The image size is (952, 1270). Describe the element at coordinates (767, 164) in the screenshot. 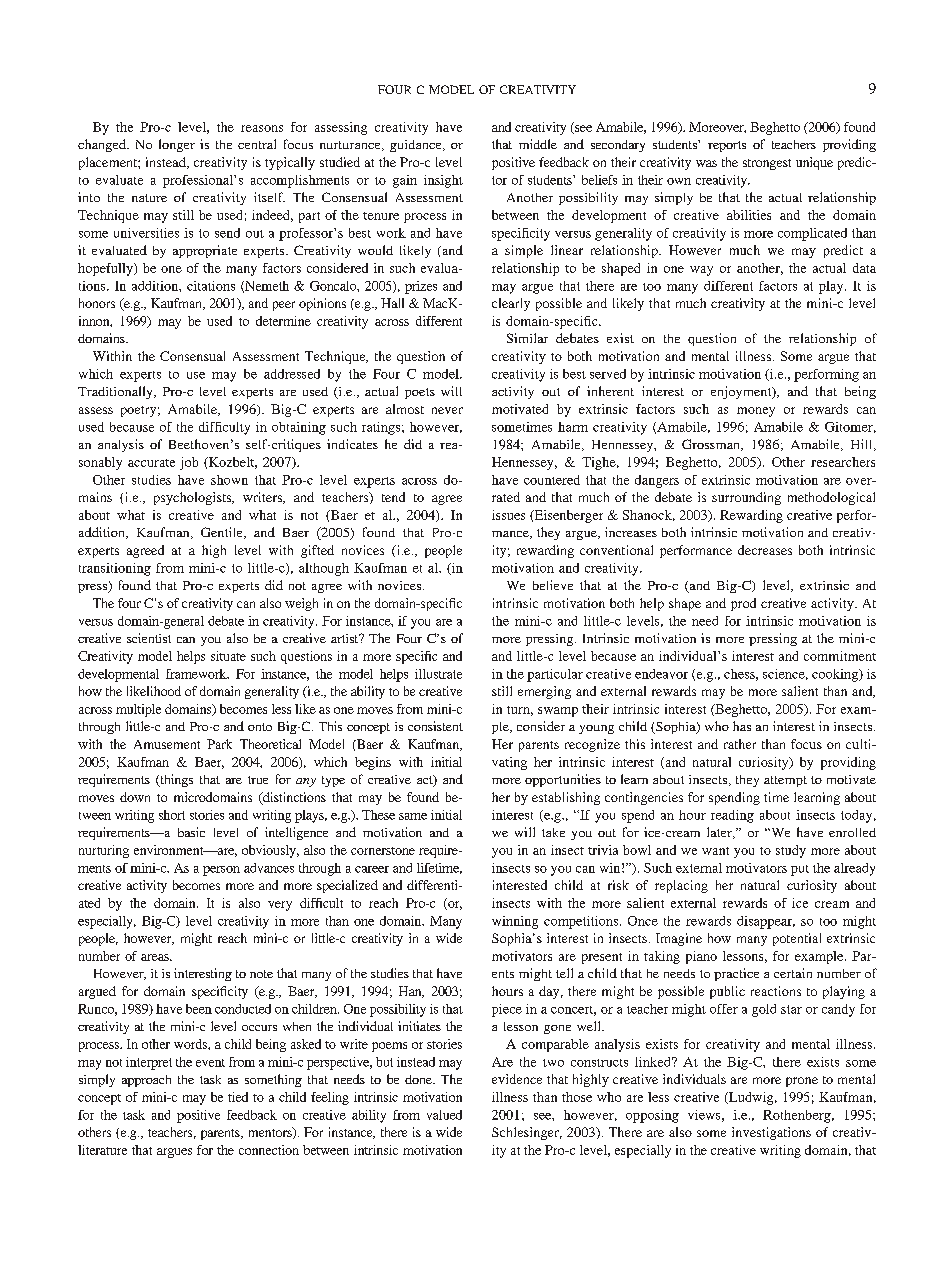

I see `strongest` at that location.
